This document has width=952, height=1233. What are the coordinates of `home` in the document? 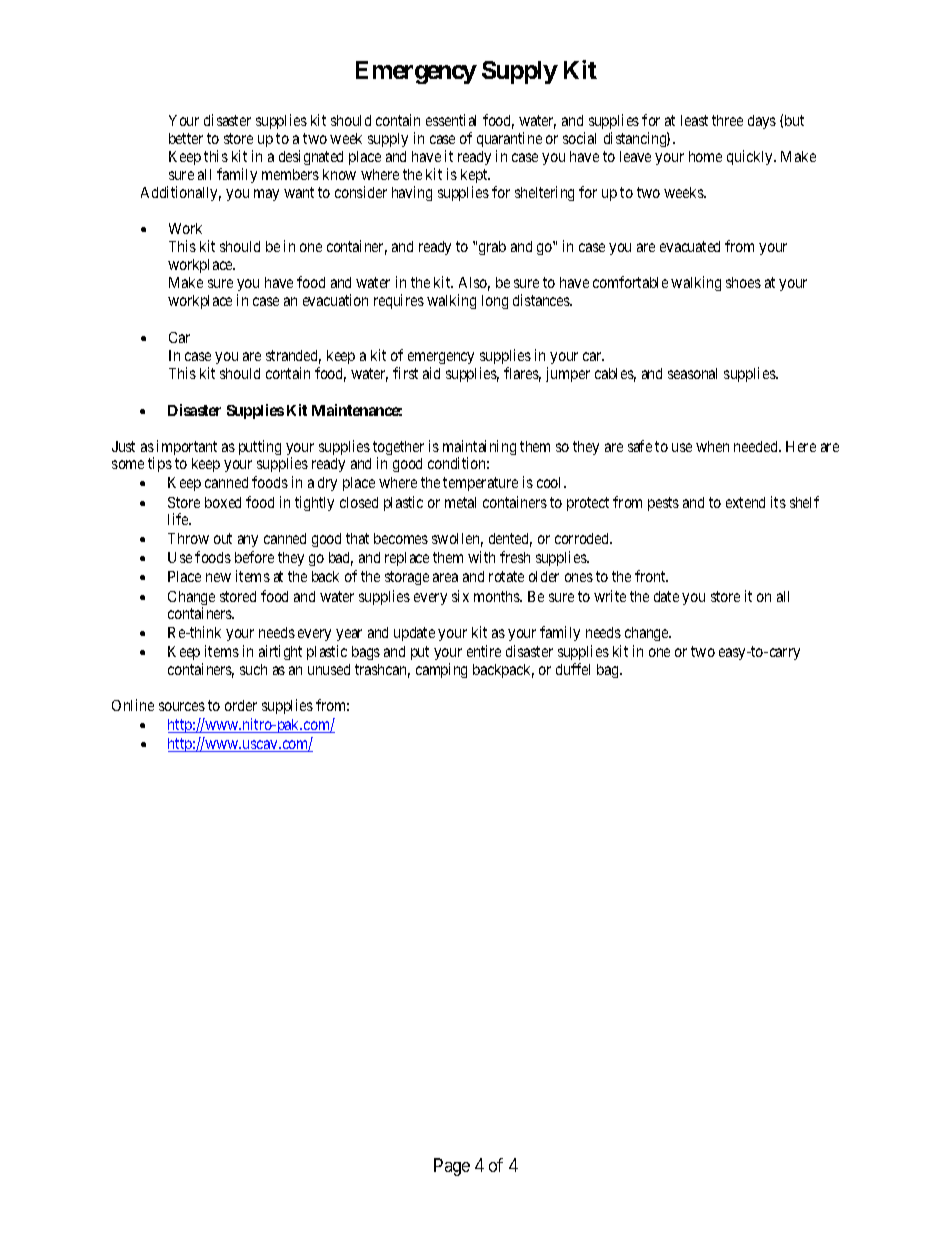 It's located at (705, 156).
